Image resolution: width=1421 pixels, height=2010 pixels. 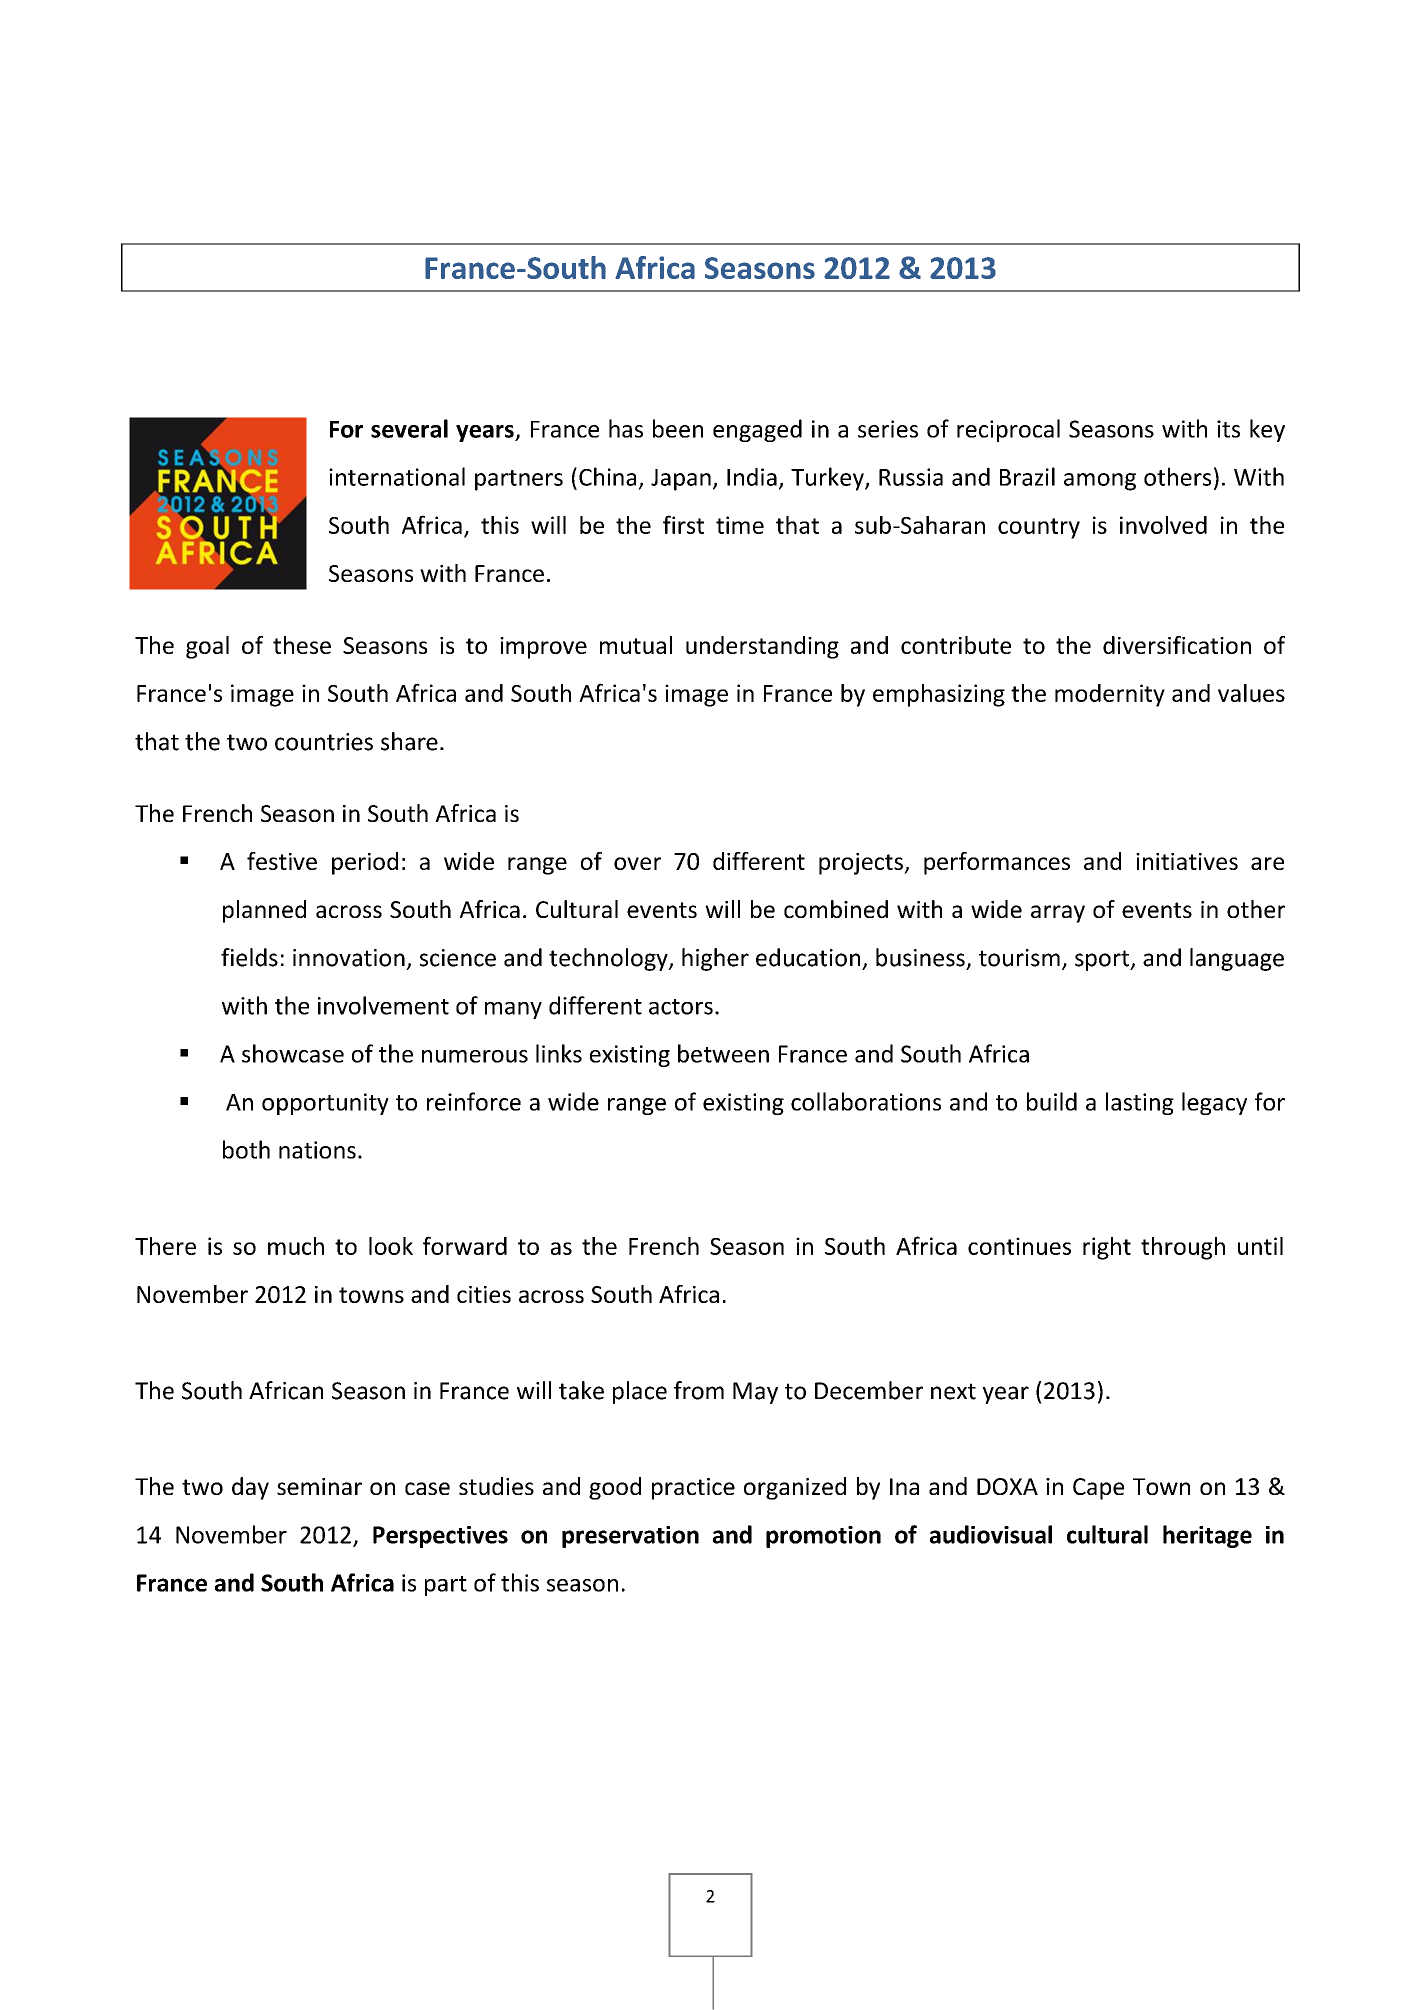 What do you see at coordinates (693, 1489) in the document?
I see `practice` at bounding box center [693, 1489].
